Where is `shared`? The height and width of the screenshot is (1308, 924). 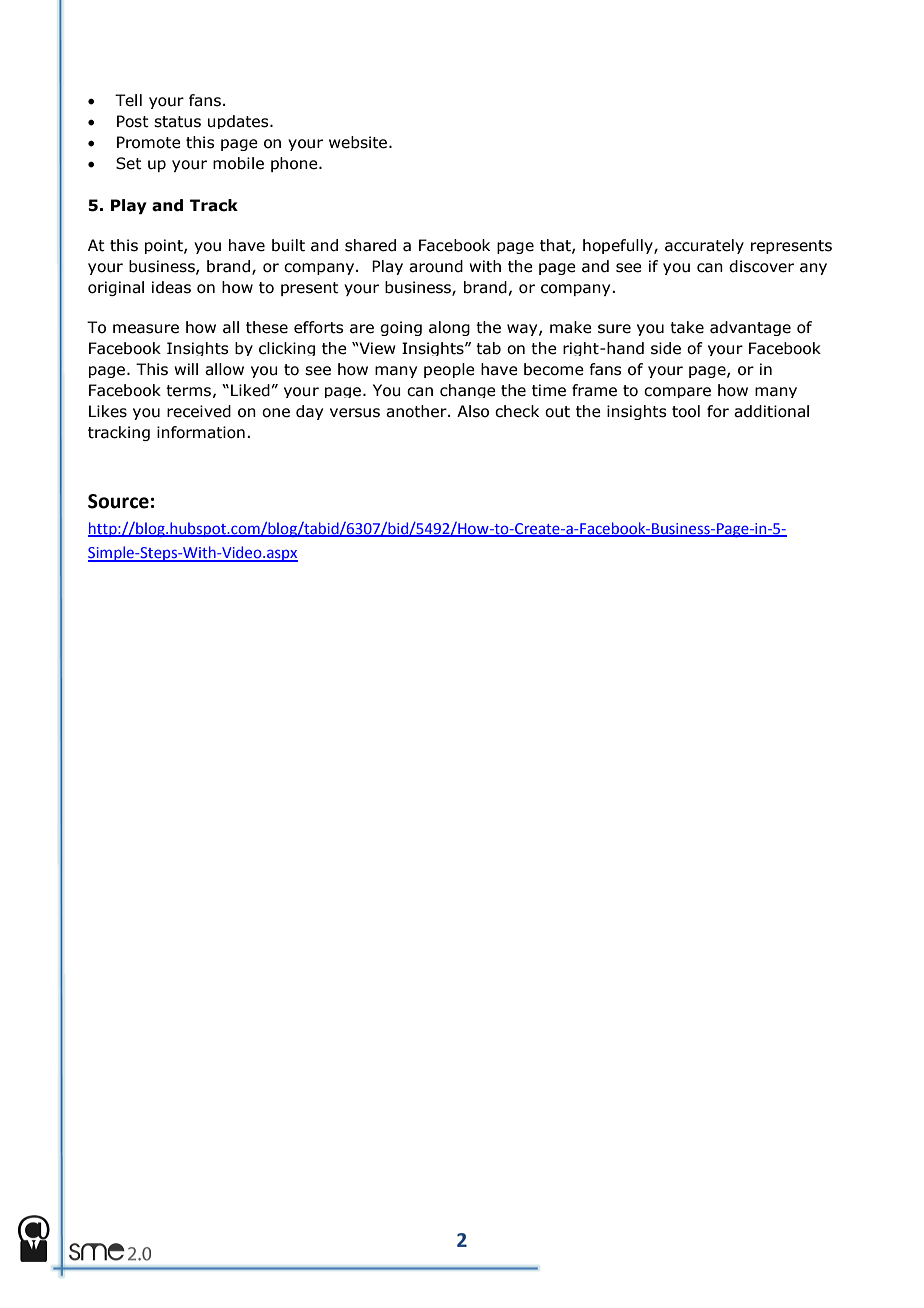
shared is located at coordinates (370, 245).
